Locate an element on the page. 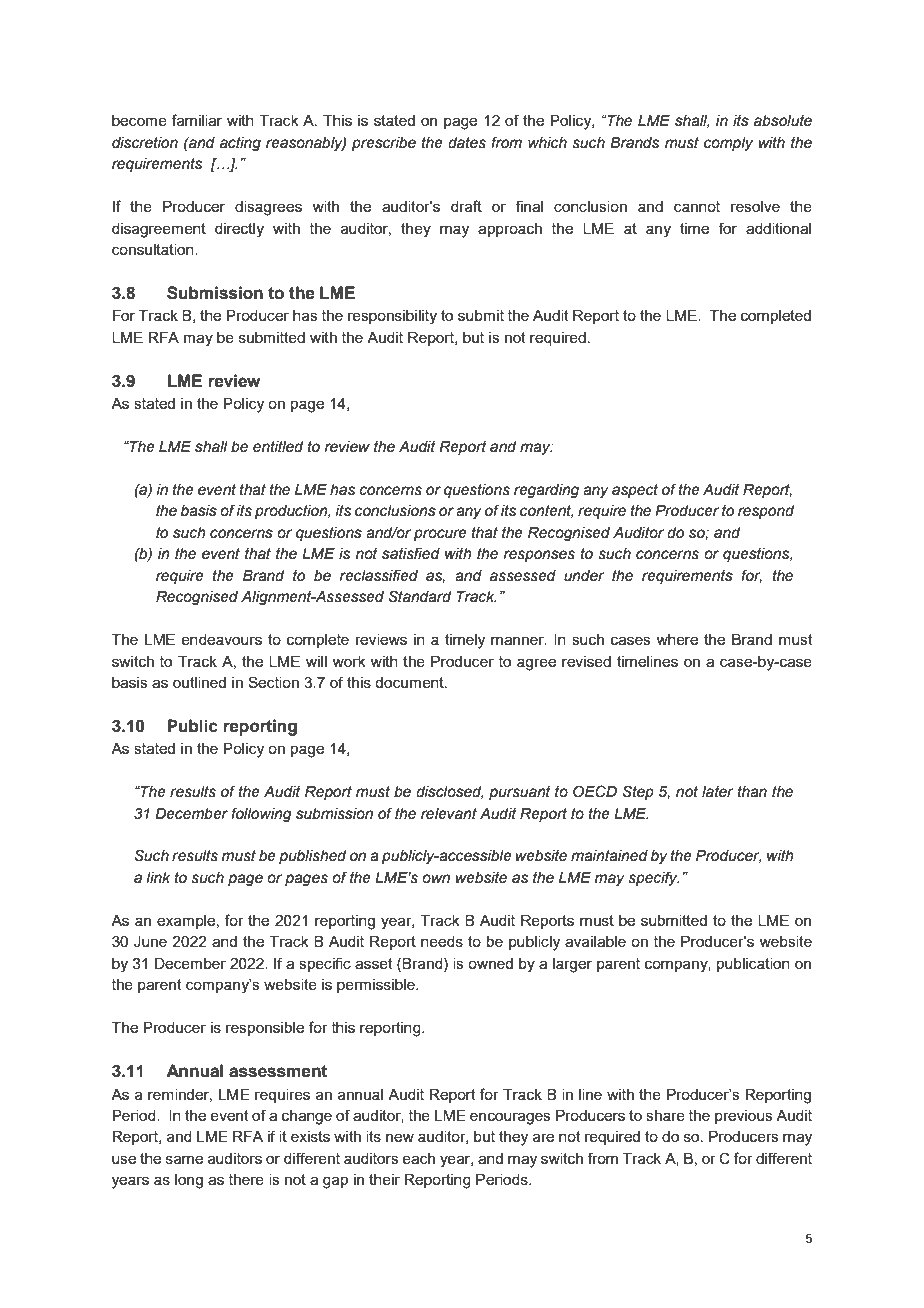 This page has width=924, height=1308. where is located at coordinates (677, 639).
